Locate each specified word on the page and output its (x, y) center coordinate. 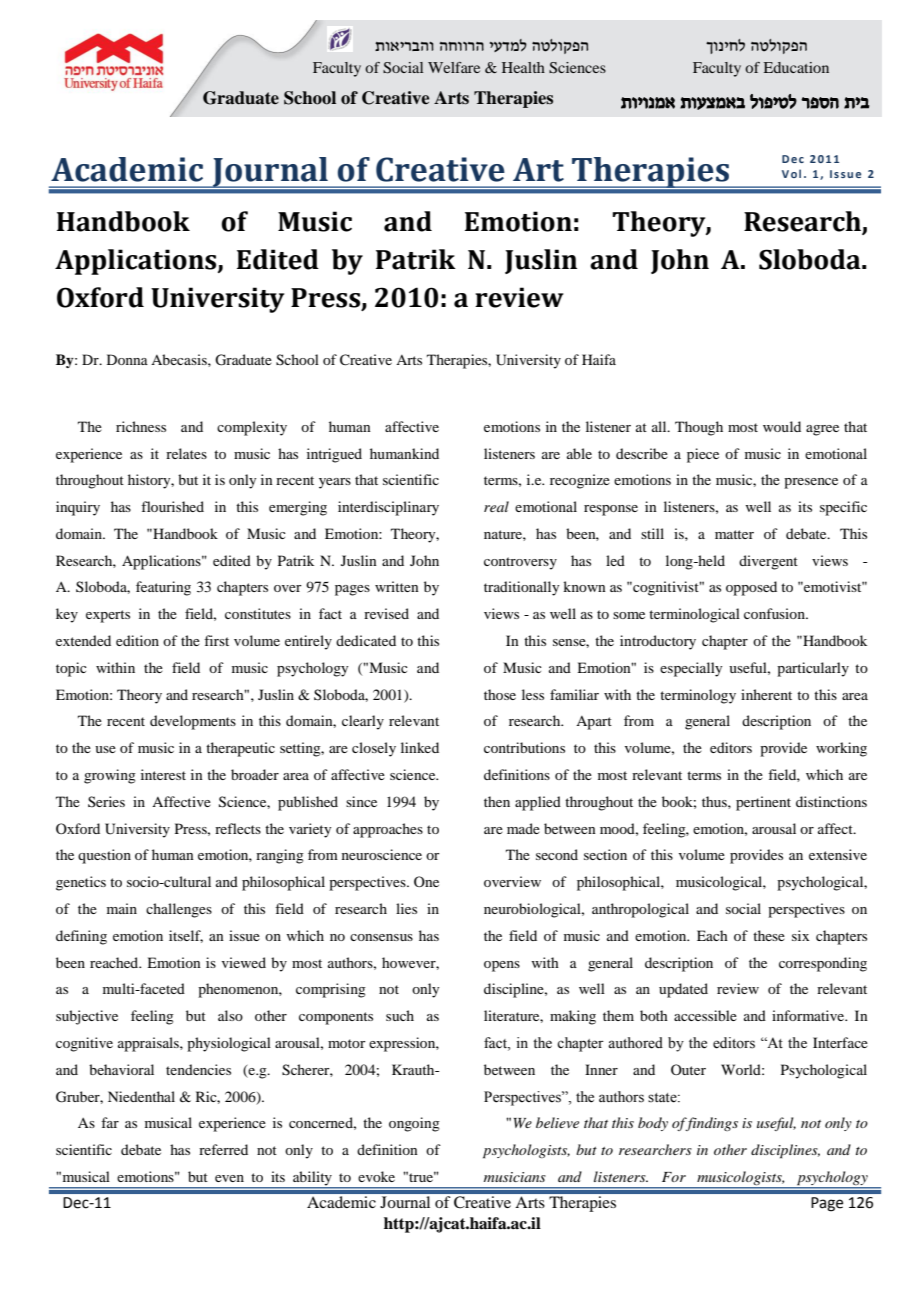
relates (186, 453)
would (782, 426)
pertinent (763, 803)
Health (523, 67)
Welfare (454, 67)
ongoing (414, 1124)
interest (163, 774)
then (497, 801)
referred (223, 1149)
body (653, 1124)
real (496, 506)
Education (796, 67)
